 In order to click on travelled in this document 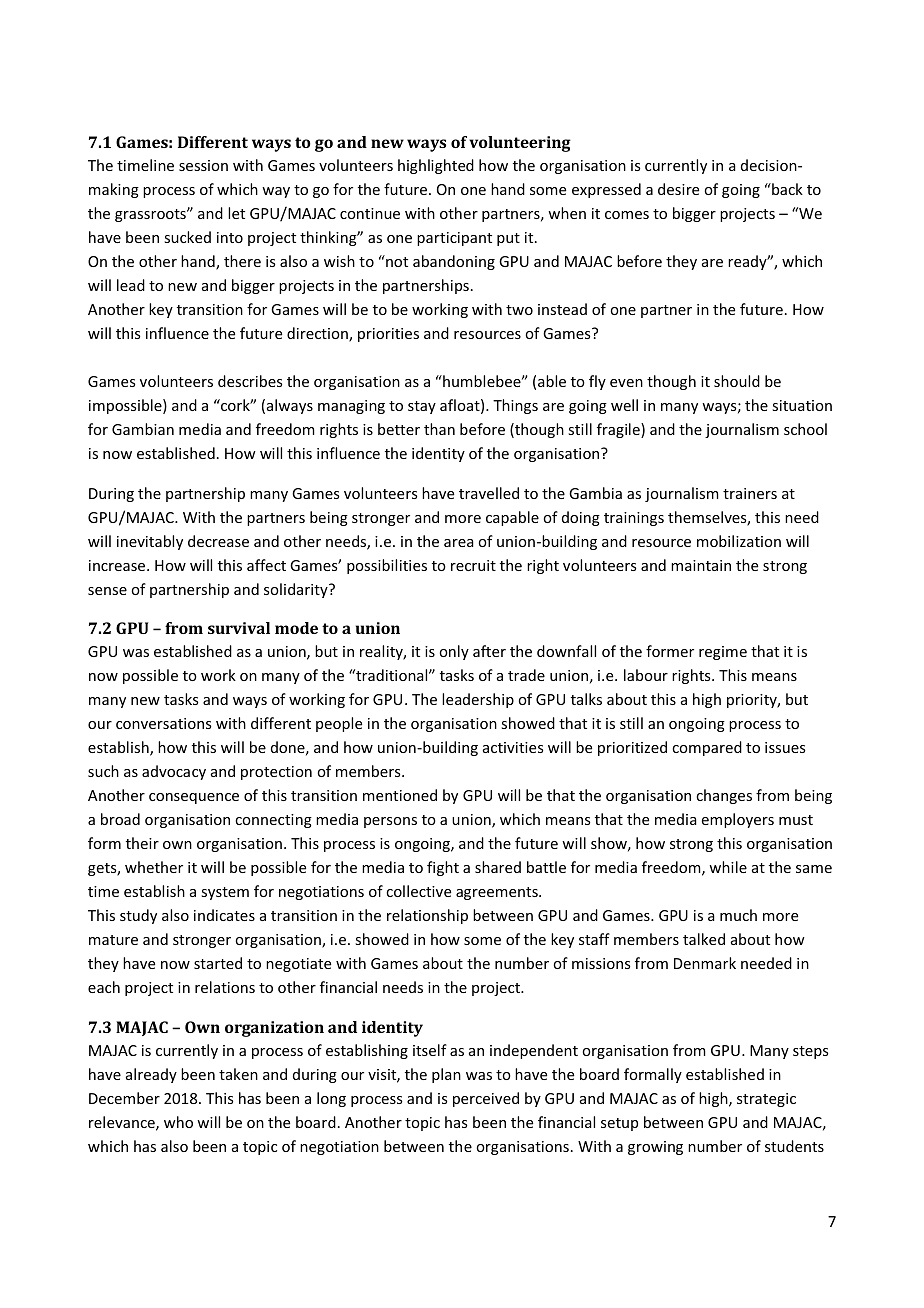, I will do `click(489, 493)`.
